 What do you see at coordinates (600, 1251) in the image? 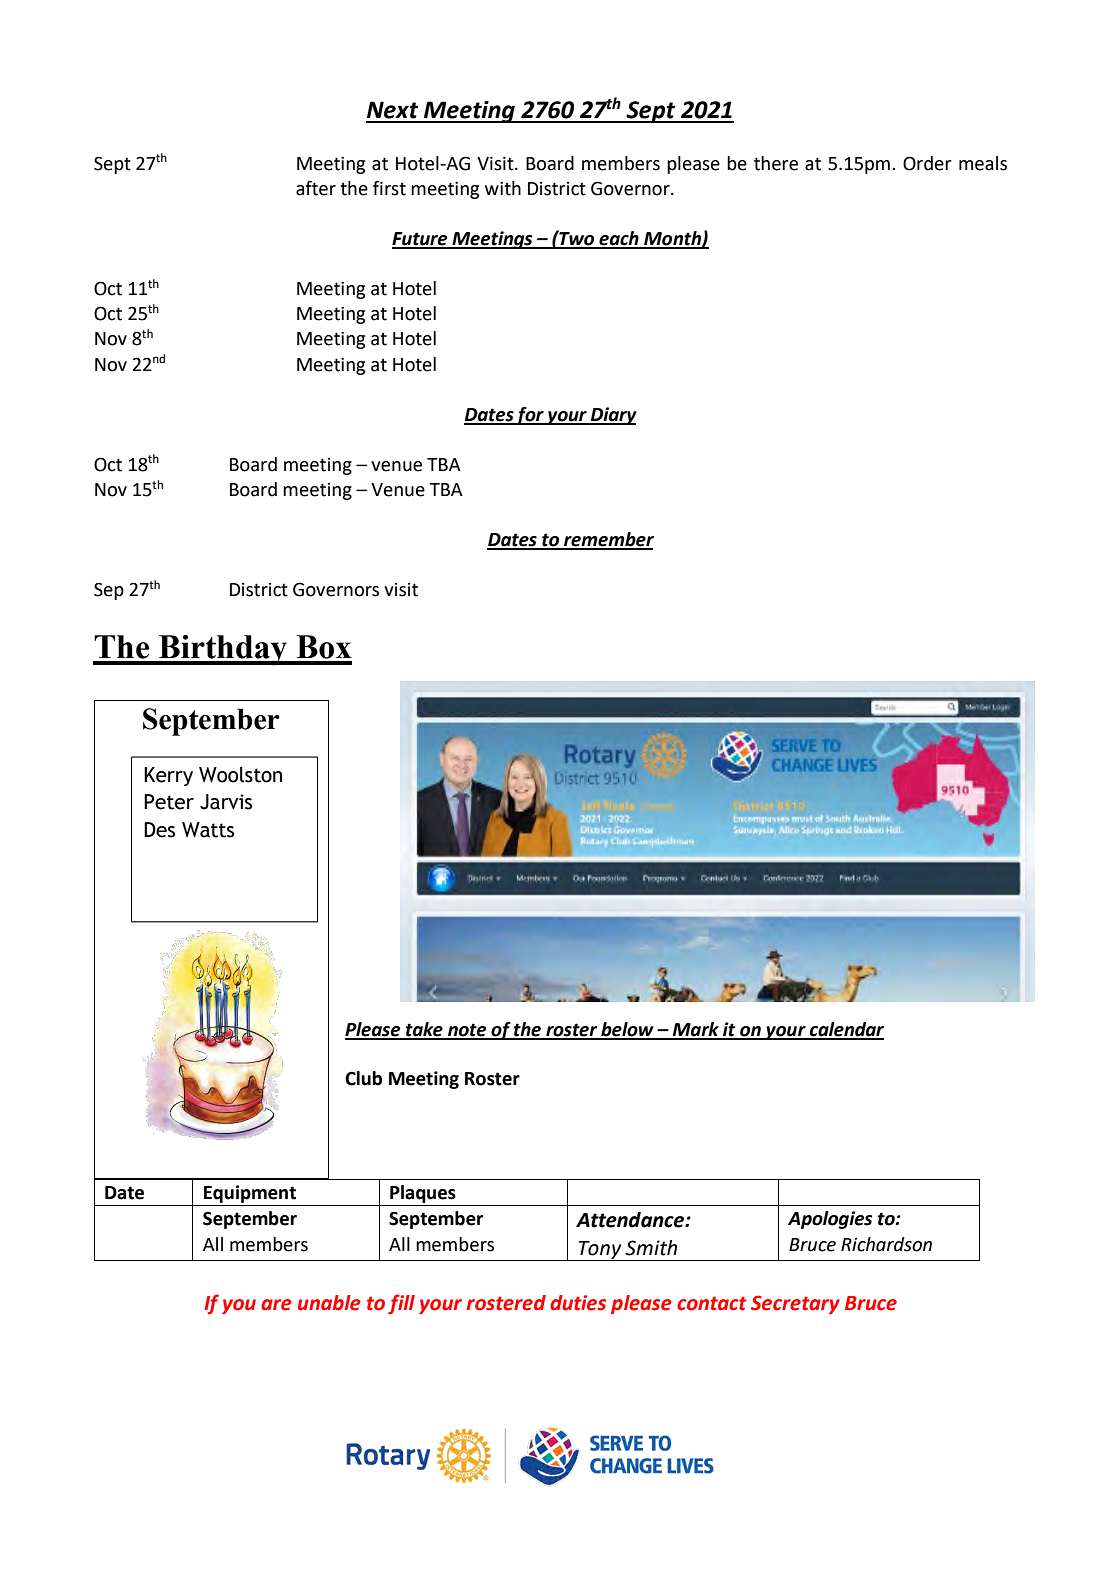
I see `Tony` at bounding box center [600, 1251].
